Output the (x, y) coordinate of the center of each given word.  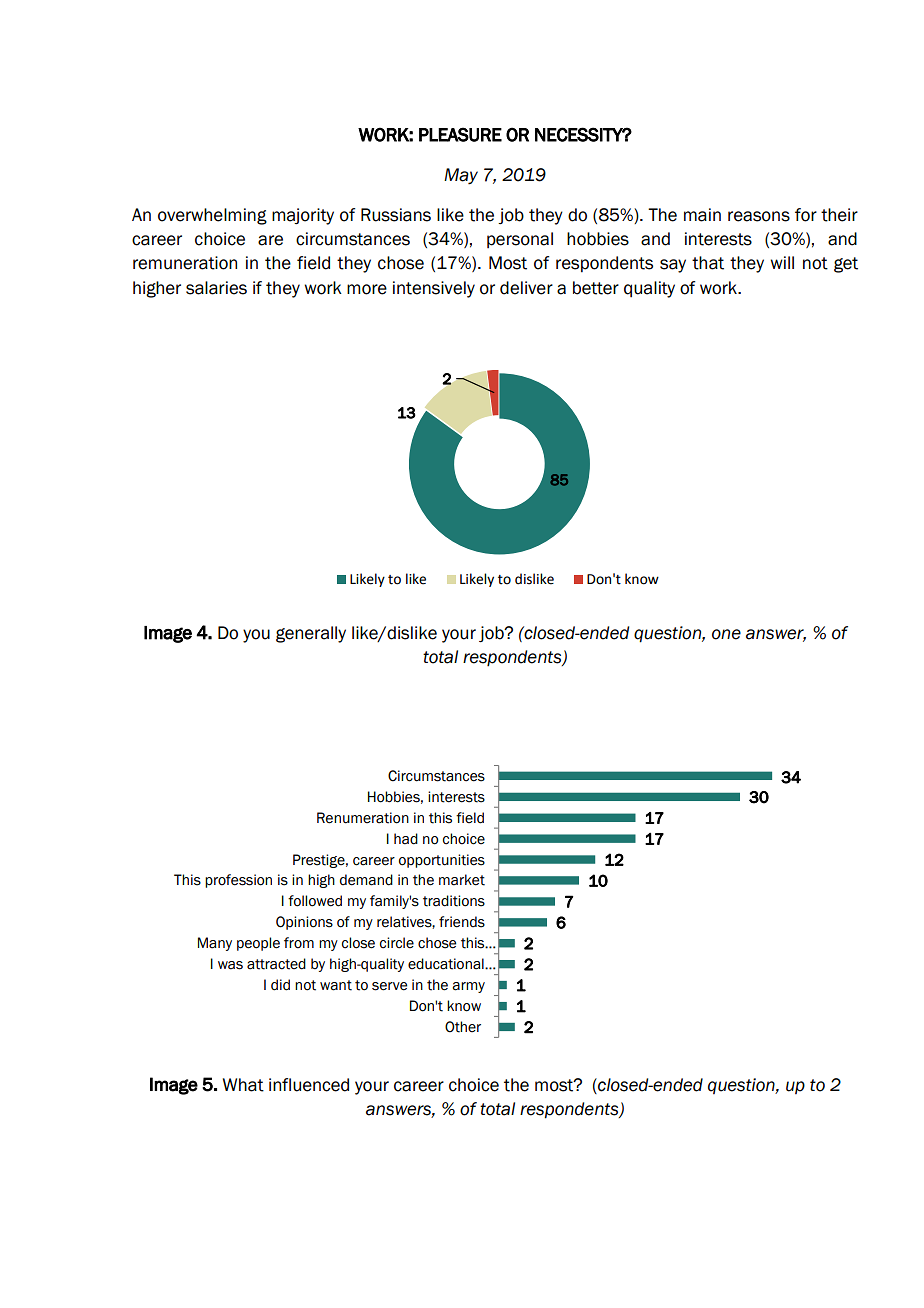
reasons (759, 216)
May (461, 176)
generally (311, 634)
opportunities (442, 861)
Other (463, 1027)
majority (303, 216)
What (243, 1085)
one (726, 634)
